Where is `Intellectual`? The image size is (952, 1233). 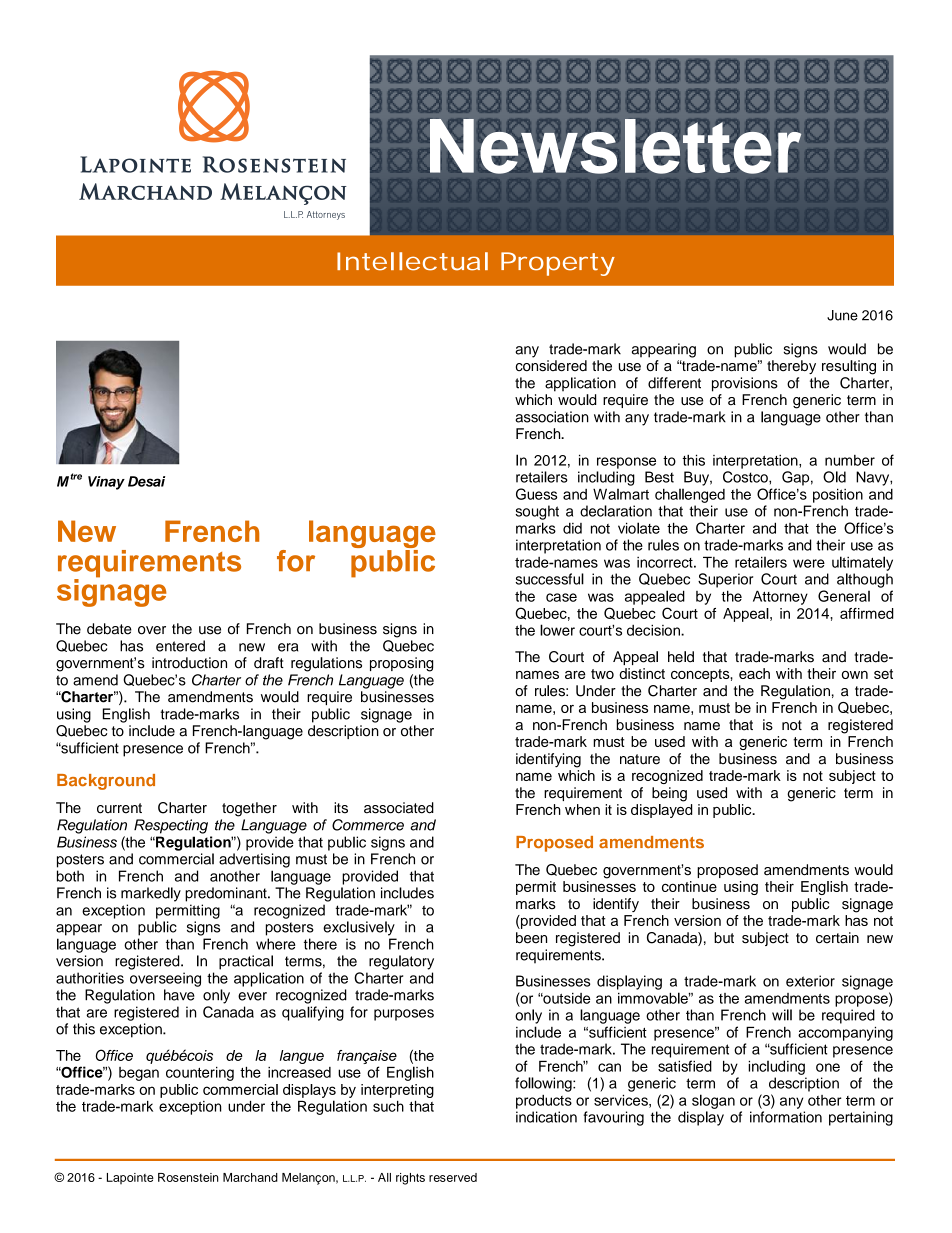
Intellectual is located at coordinates (412, 261).
